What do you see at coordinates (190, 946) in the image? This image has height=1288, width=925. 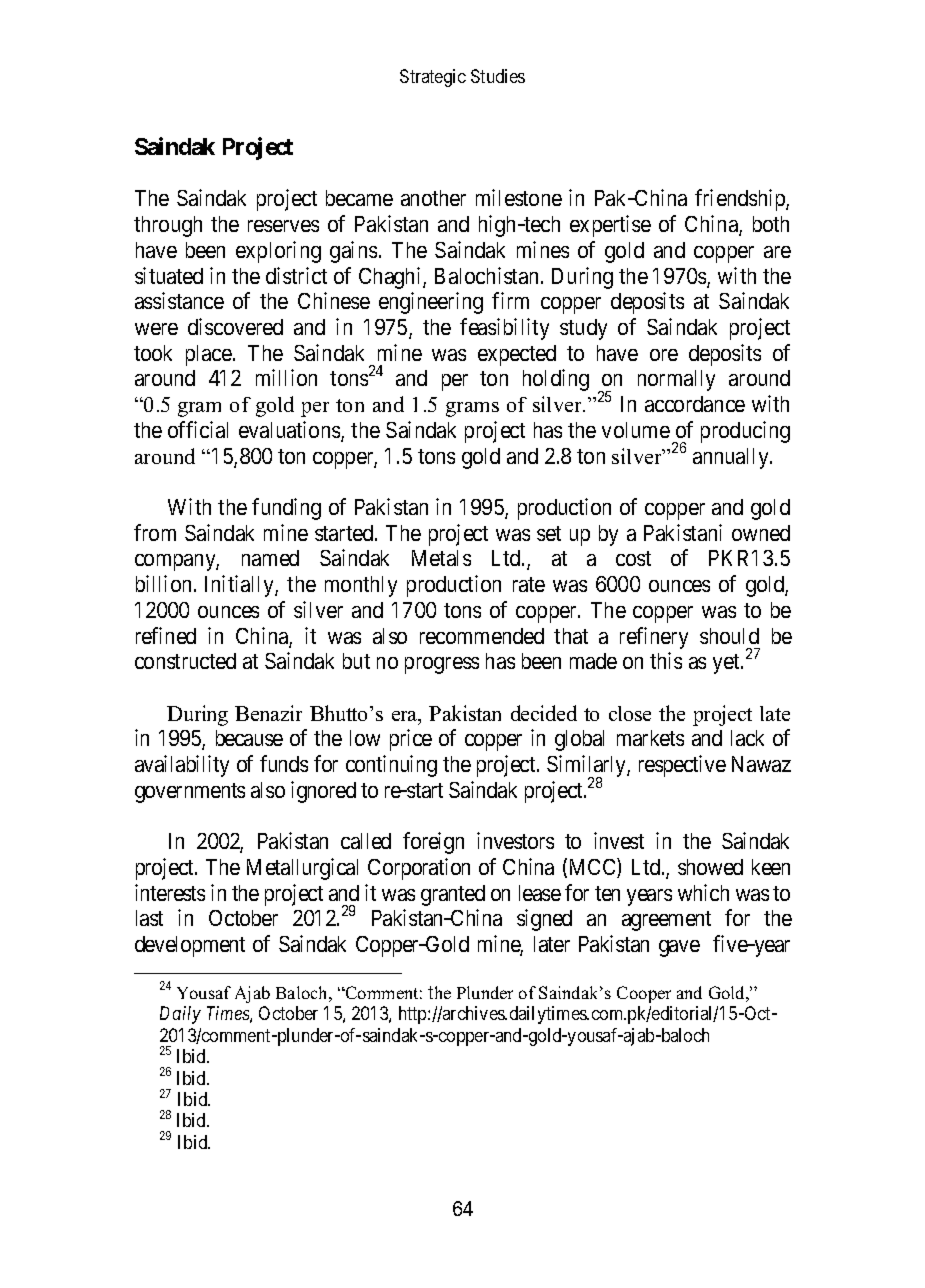 I see `development` at bounding box center [190, 946].
